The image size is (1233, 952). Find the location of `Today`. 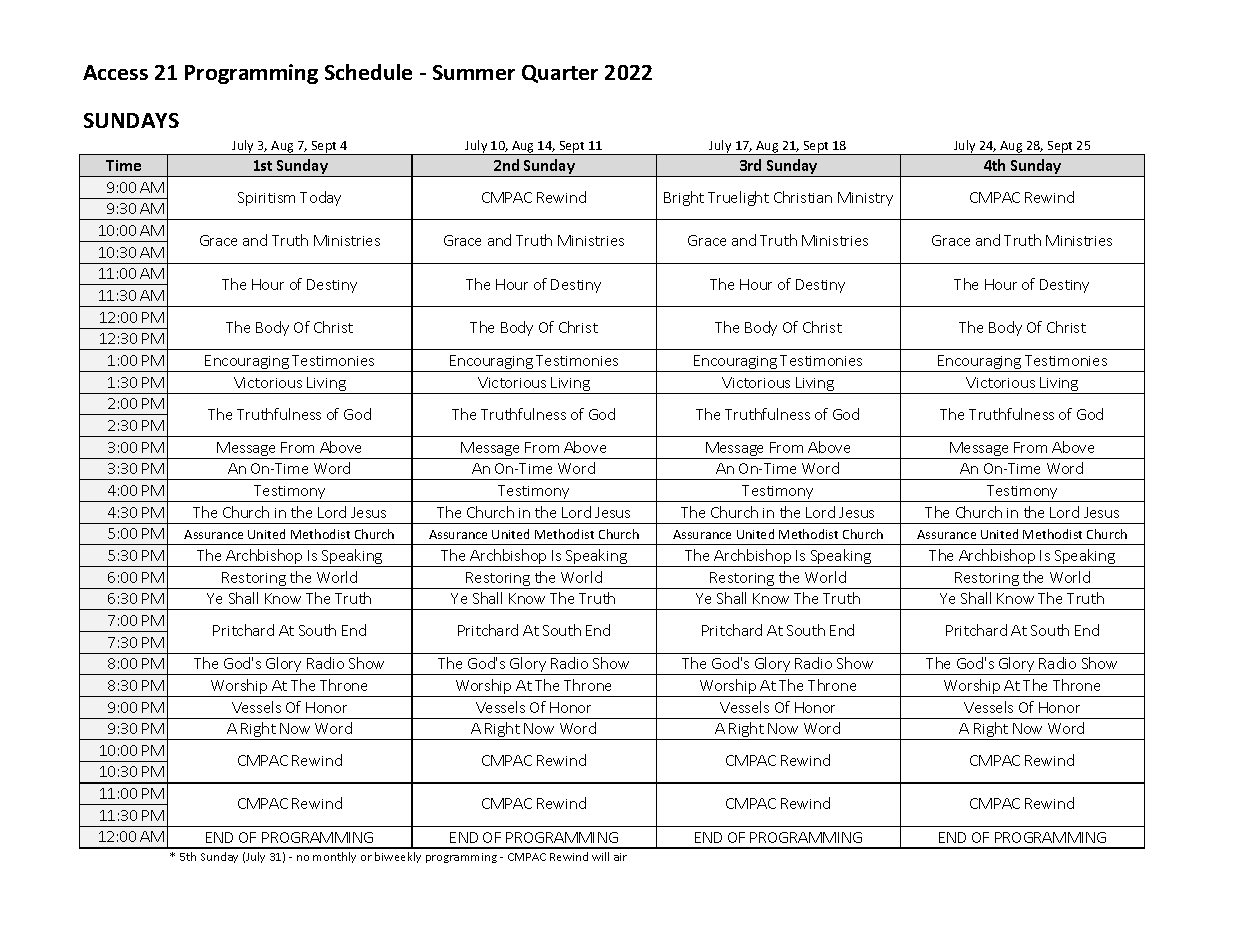

Today is located at coordinates (320, 198).
